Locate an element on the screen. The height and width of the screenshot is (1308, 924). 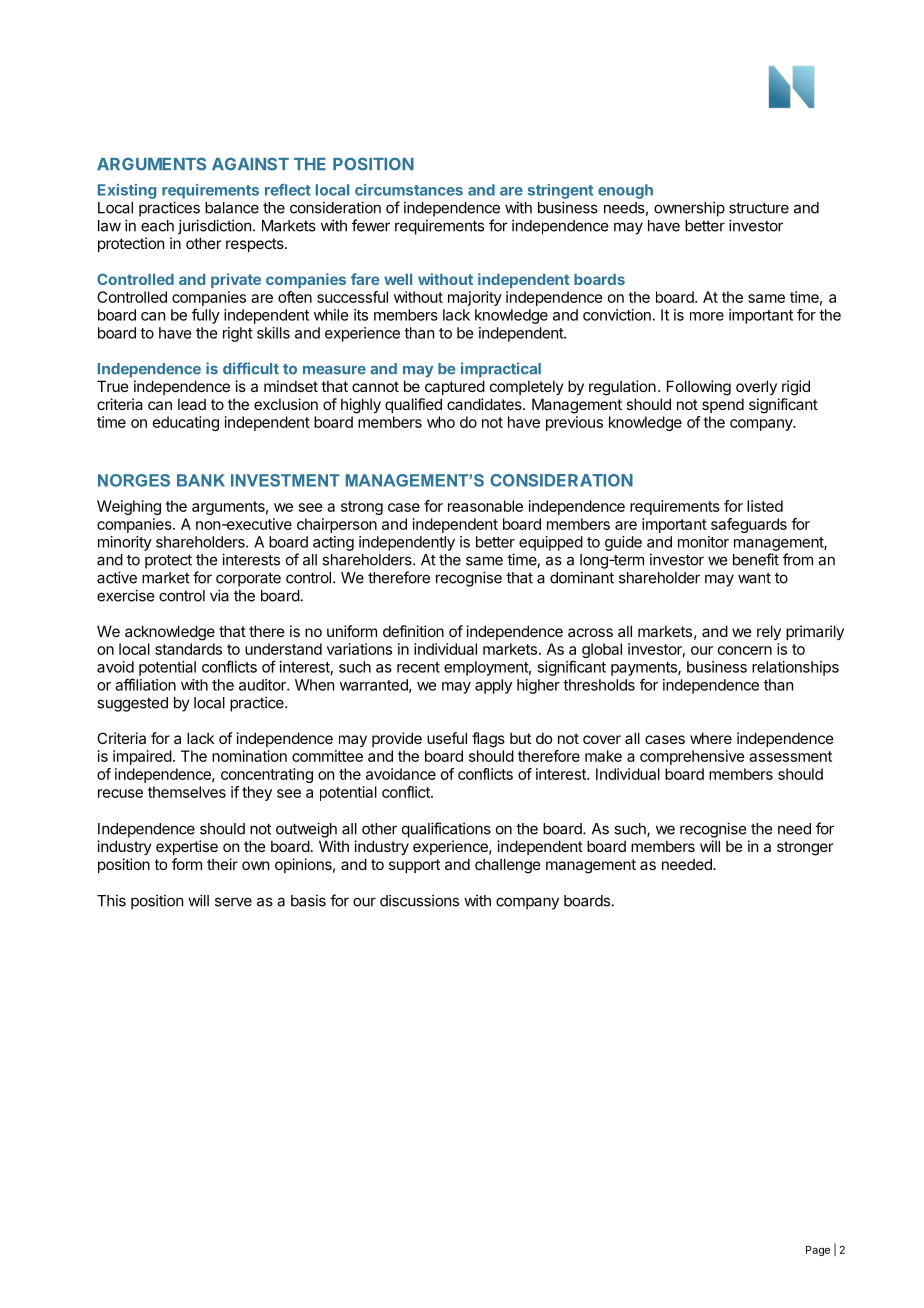
their is located at coordinates (222, 864).
